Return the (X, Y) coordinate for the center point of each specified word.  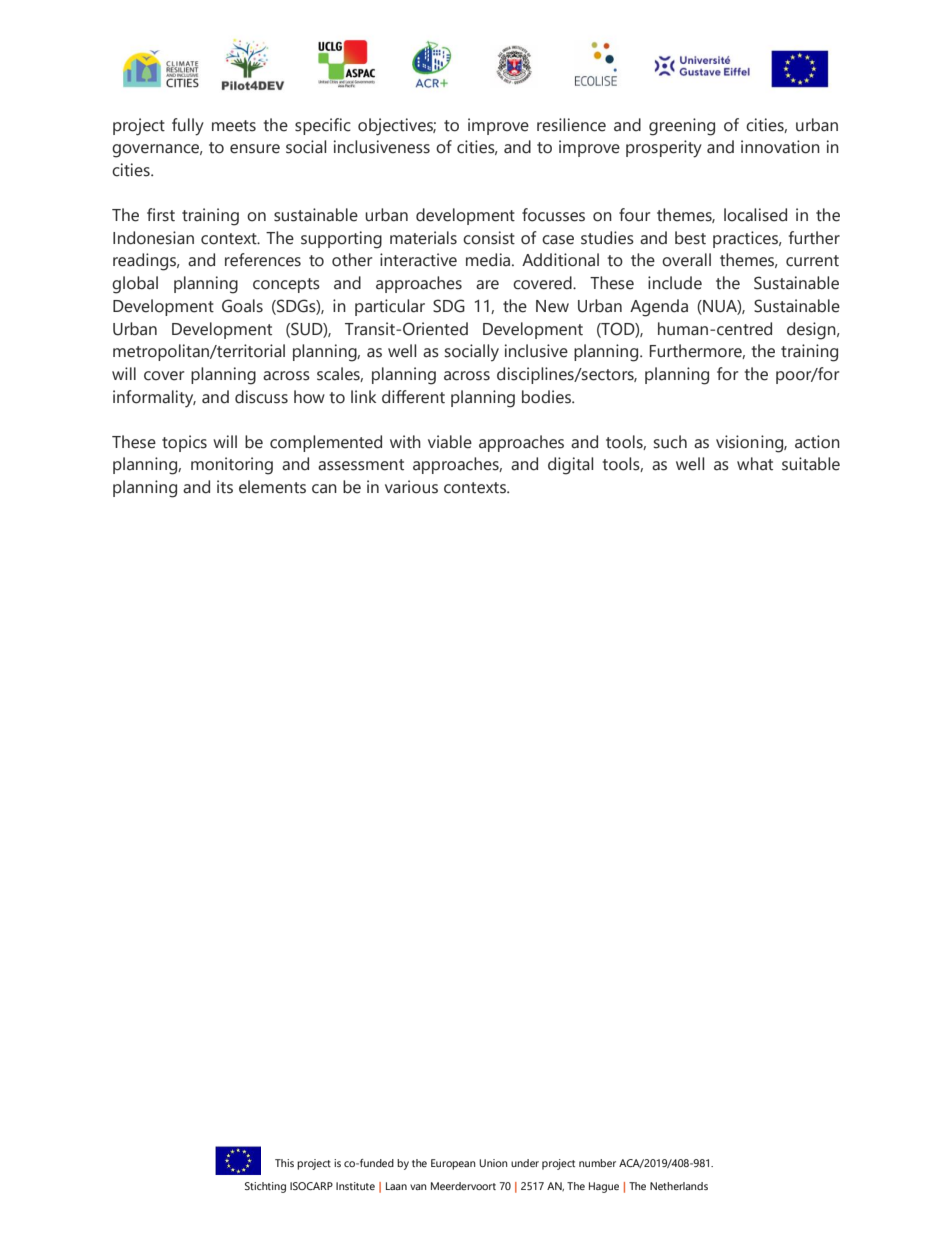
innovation (780, 147)
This (284, 1163)
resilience (571, 125)
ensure (255, 149)
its (225, 487)
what (755, 464)
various (411, 487)
